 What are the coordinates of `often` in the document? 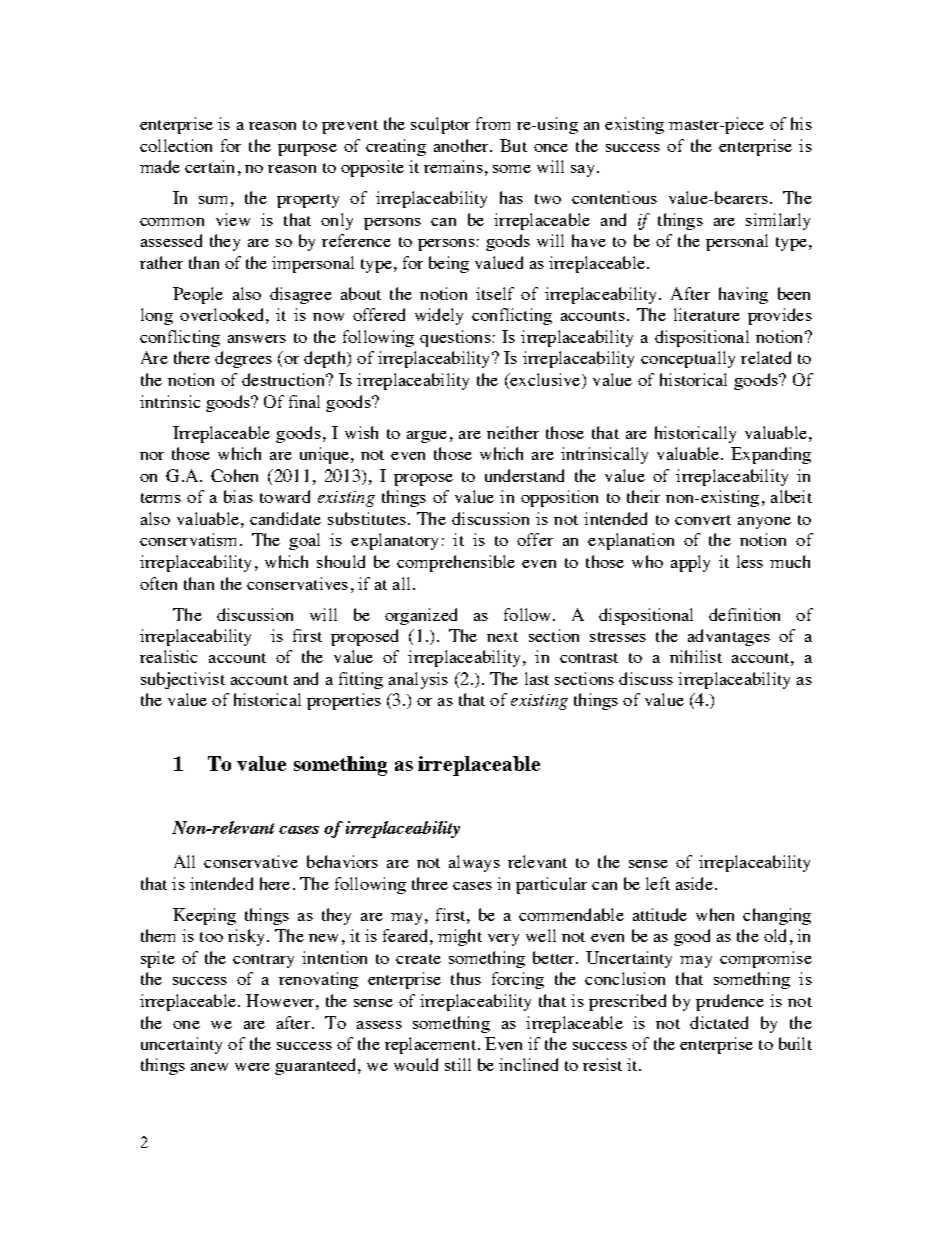 It's located at (158, 583).
